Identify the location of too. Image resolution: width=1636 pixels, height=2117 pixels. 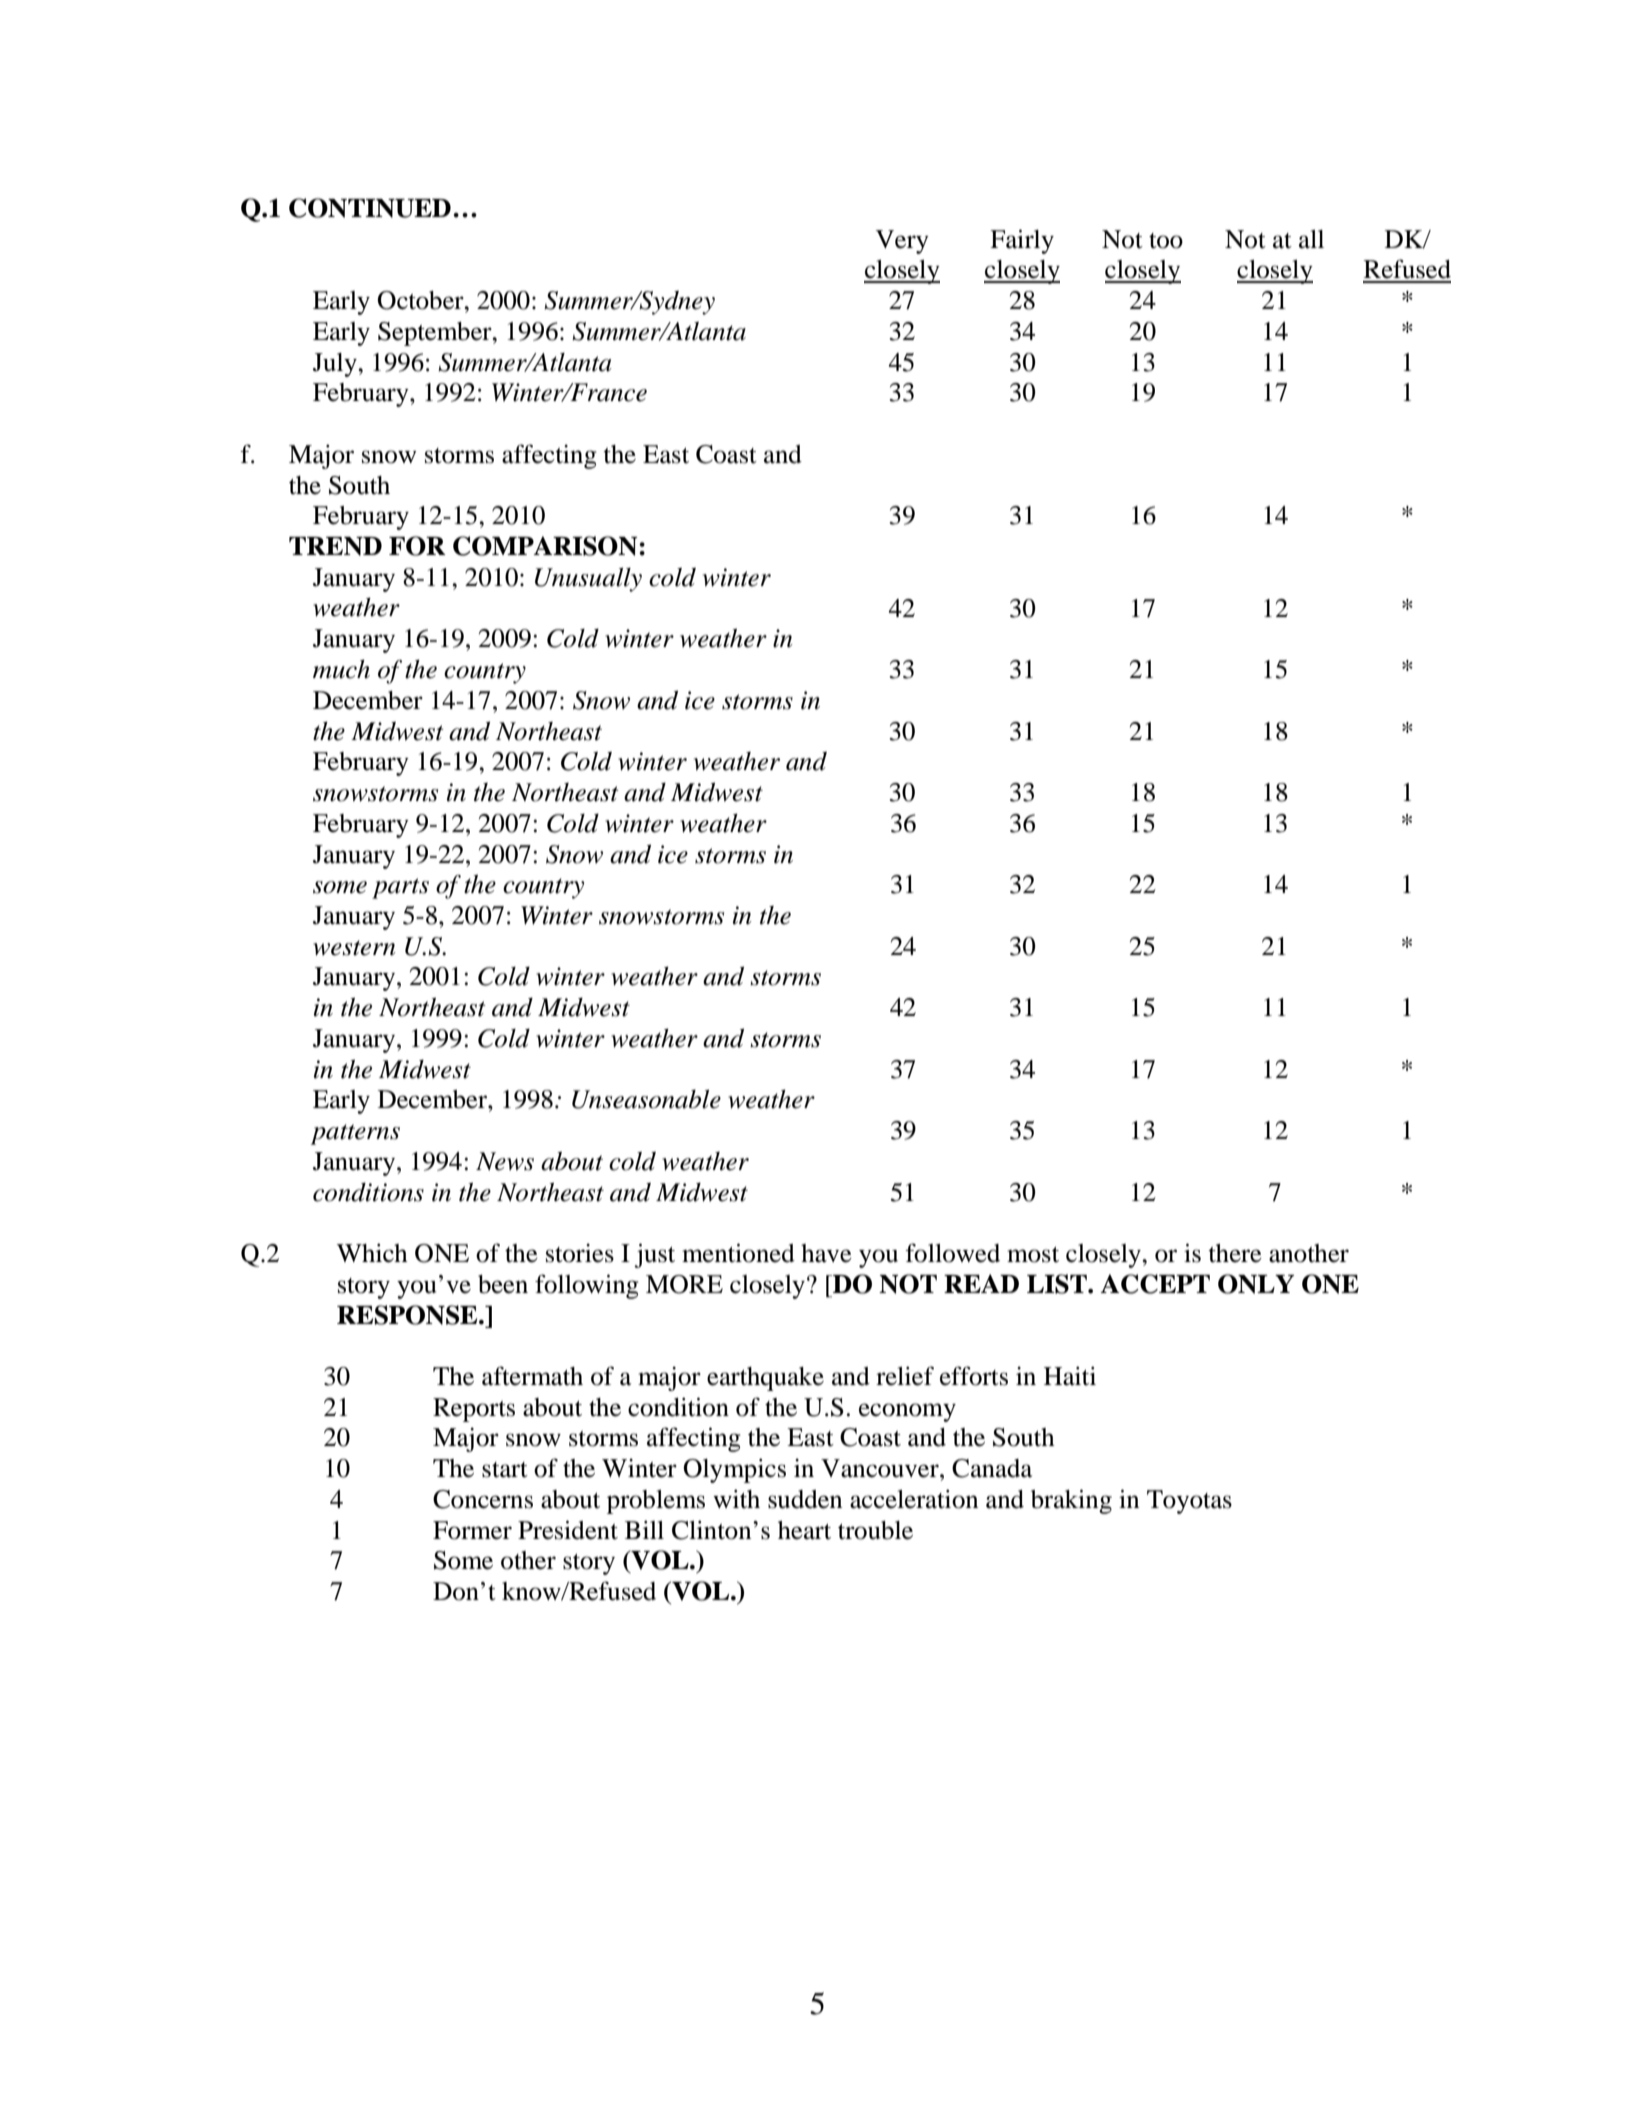
(1166, 241).
